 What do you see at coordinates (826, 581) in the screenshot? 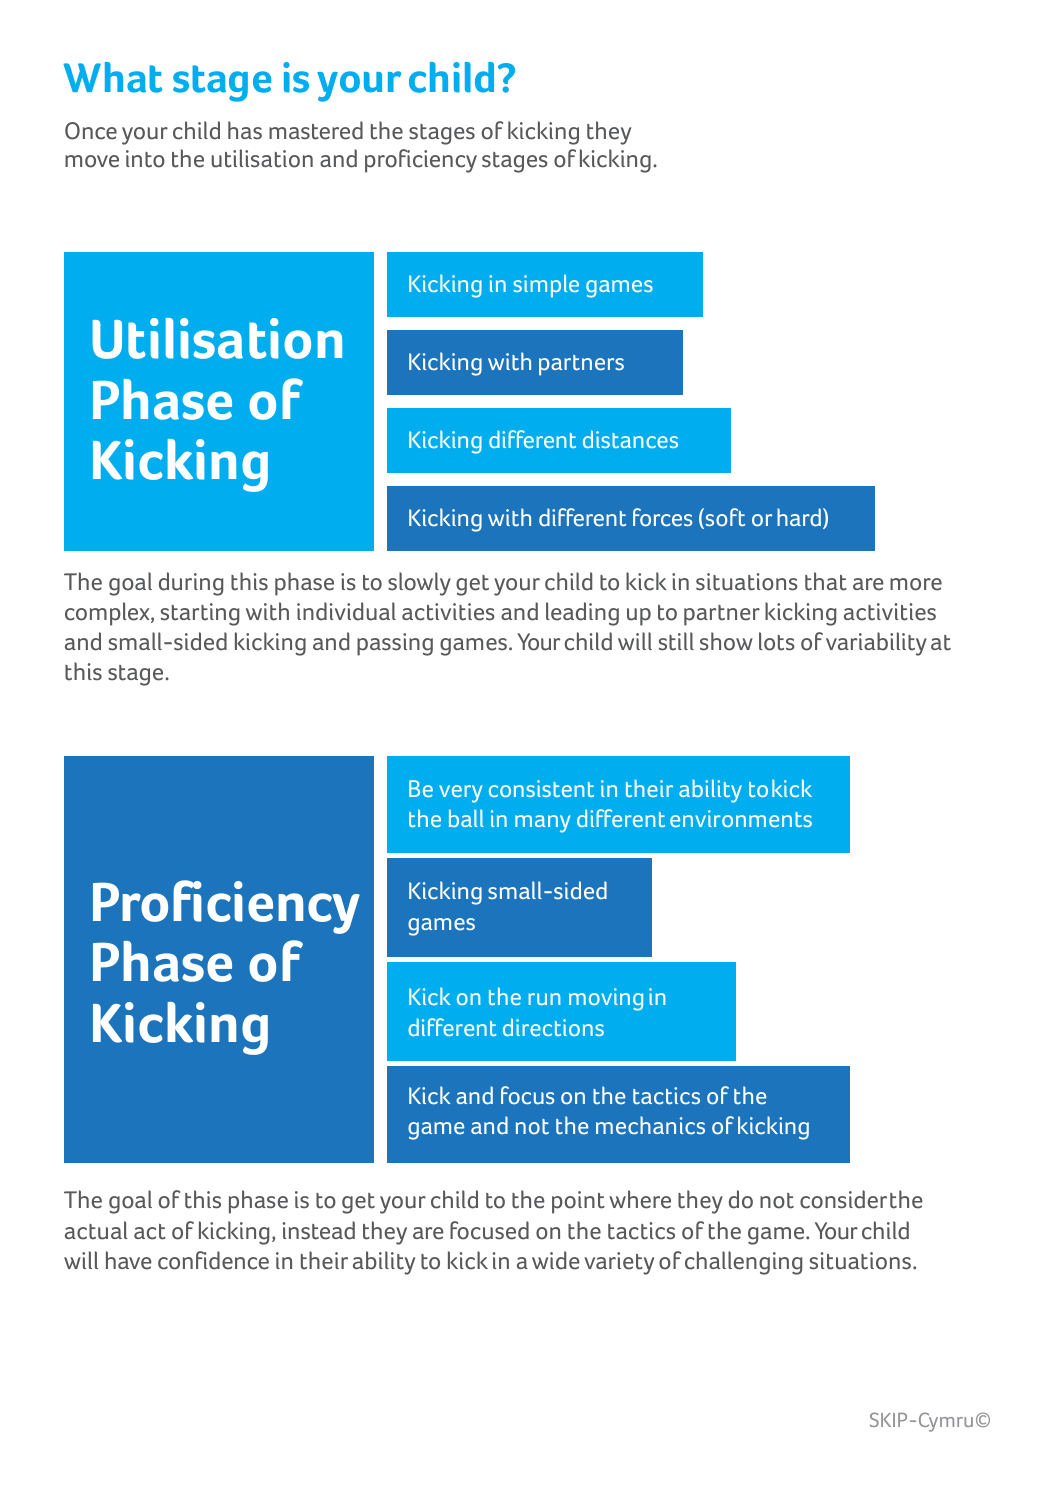
I see `that` at bounding box center [826, 581].
